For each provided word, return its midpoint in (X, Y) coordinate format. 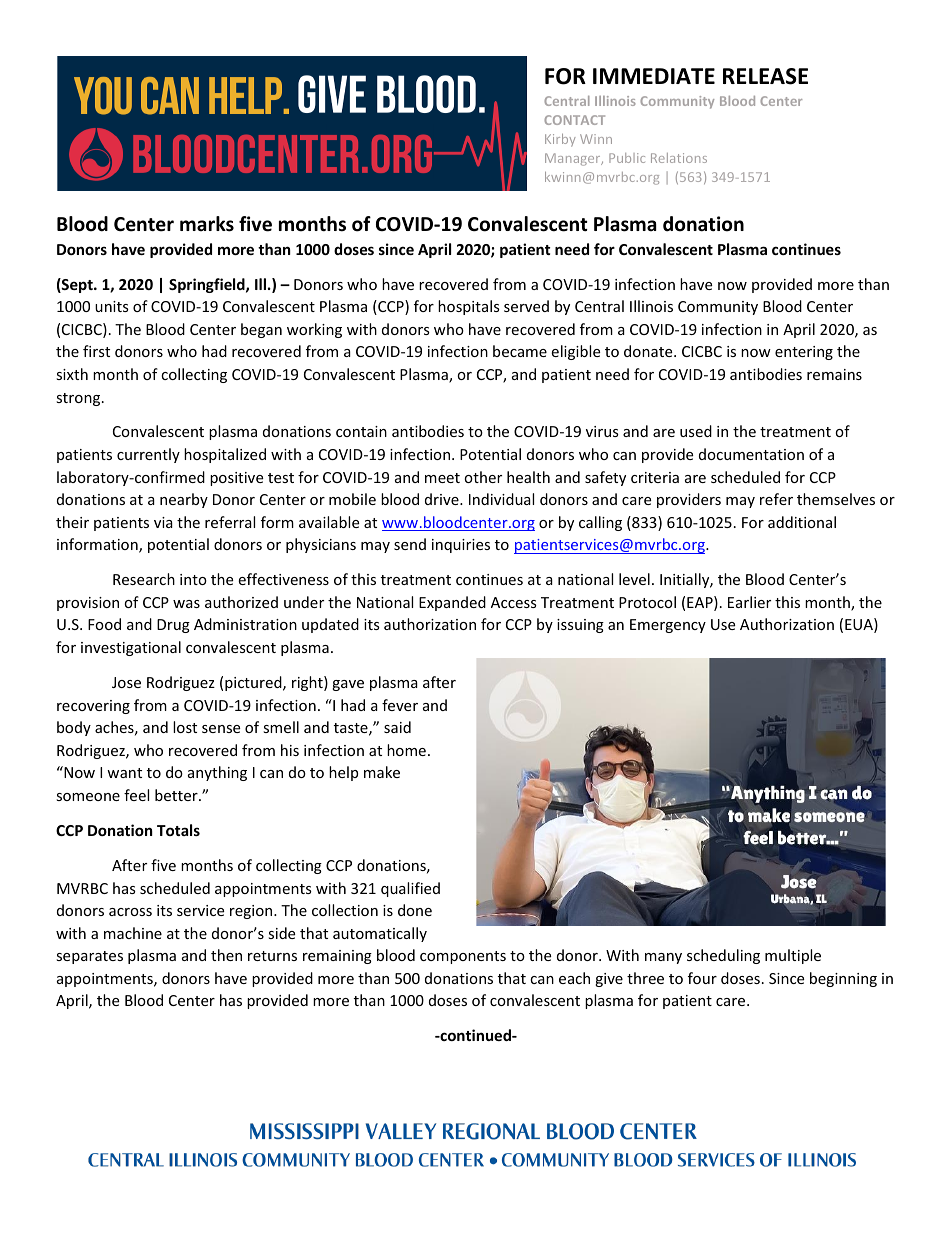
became (520, 351)
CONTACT (574, 120)
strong (79, 399)
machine (133, 933)
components (463, 957)
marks (207, 224)
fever (400, 705)
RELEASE (765, 76)
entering (804, 353)
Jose (126, 682)
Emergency (668, 626)
